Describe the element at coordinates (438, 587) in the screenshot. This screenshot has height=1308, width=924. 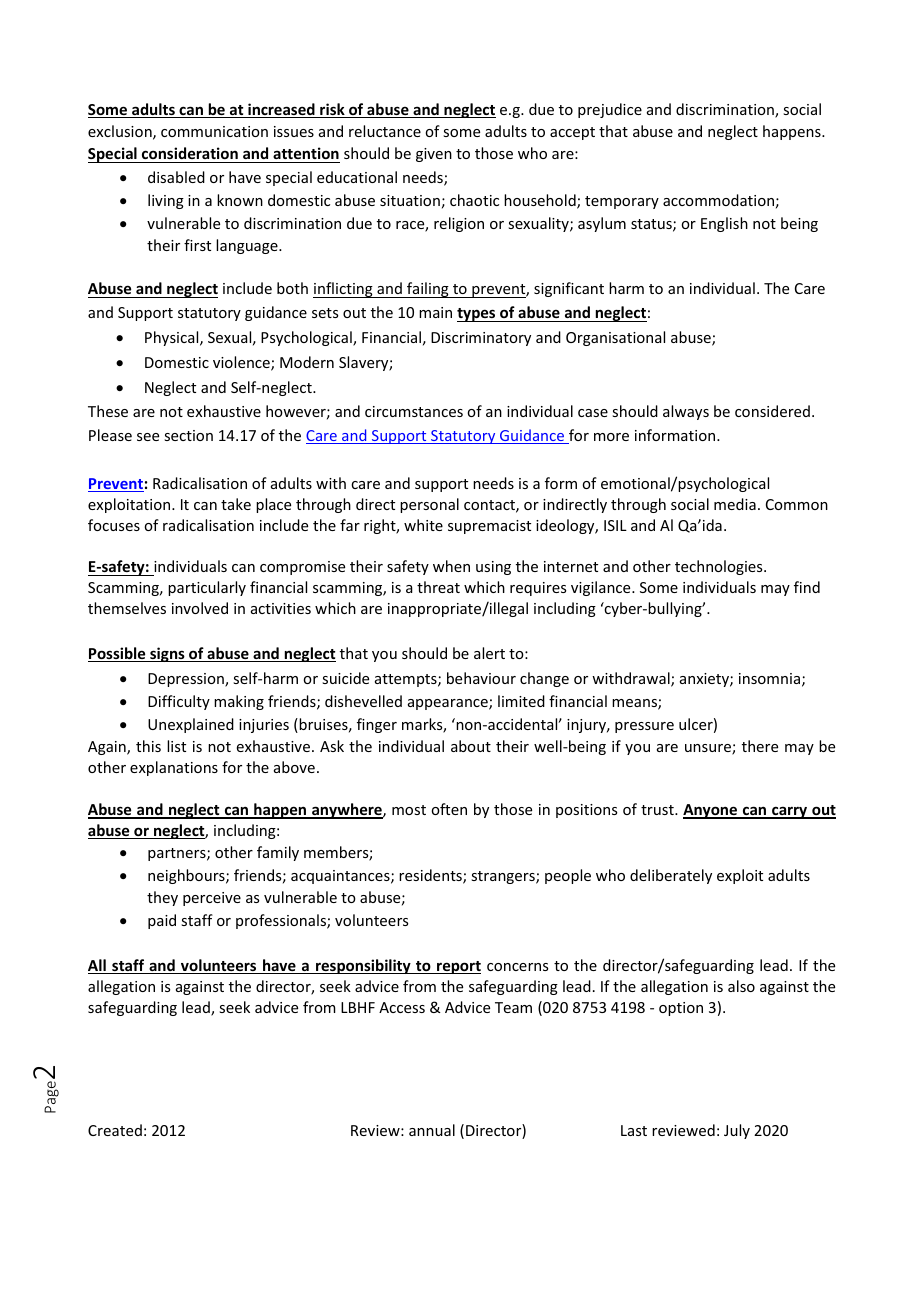
I see `threat` at that location.
